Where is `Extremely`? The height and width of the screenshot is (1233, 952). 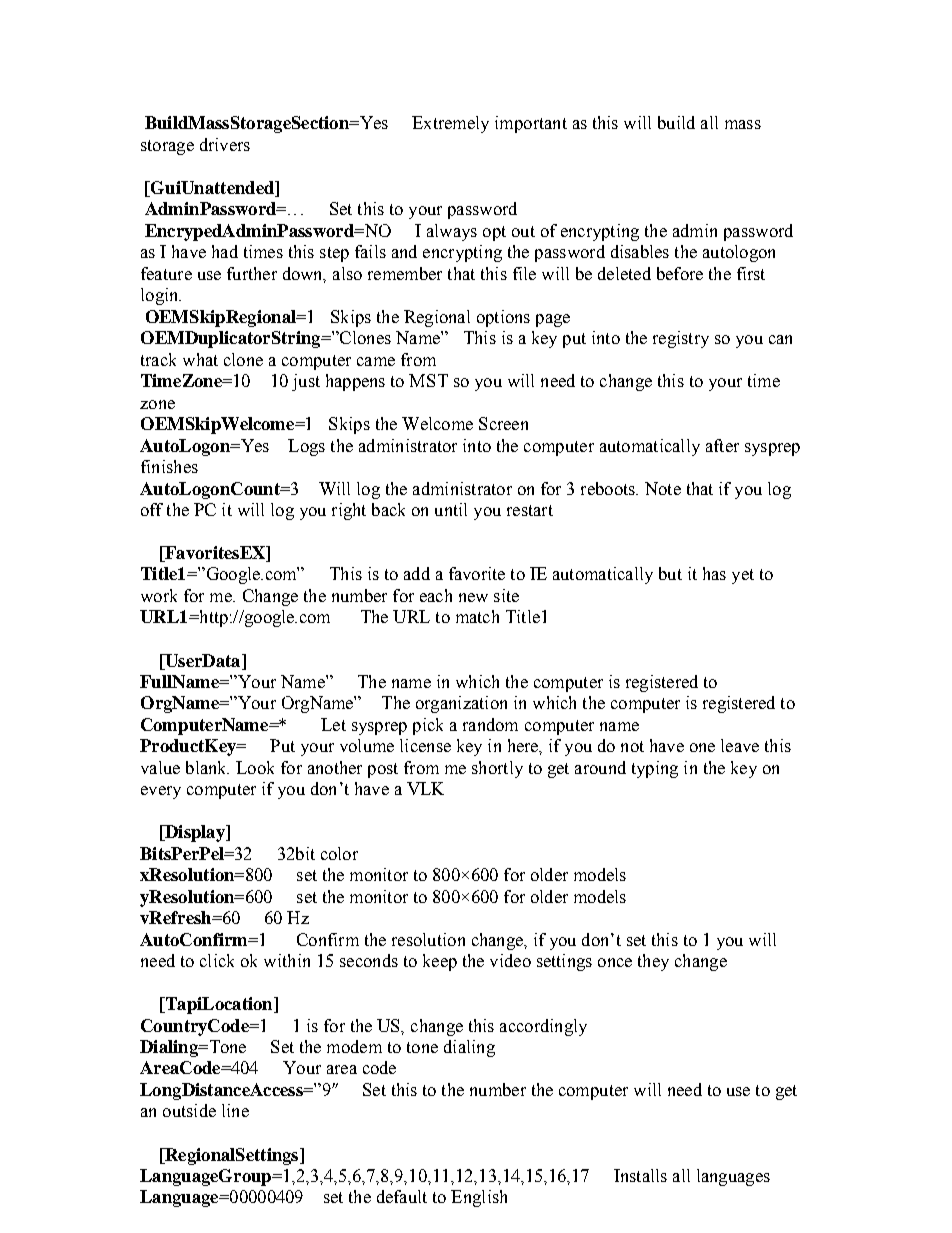
Extremely is located at coordinates (450, 124).
